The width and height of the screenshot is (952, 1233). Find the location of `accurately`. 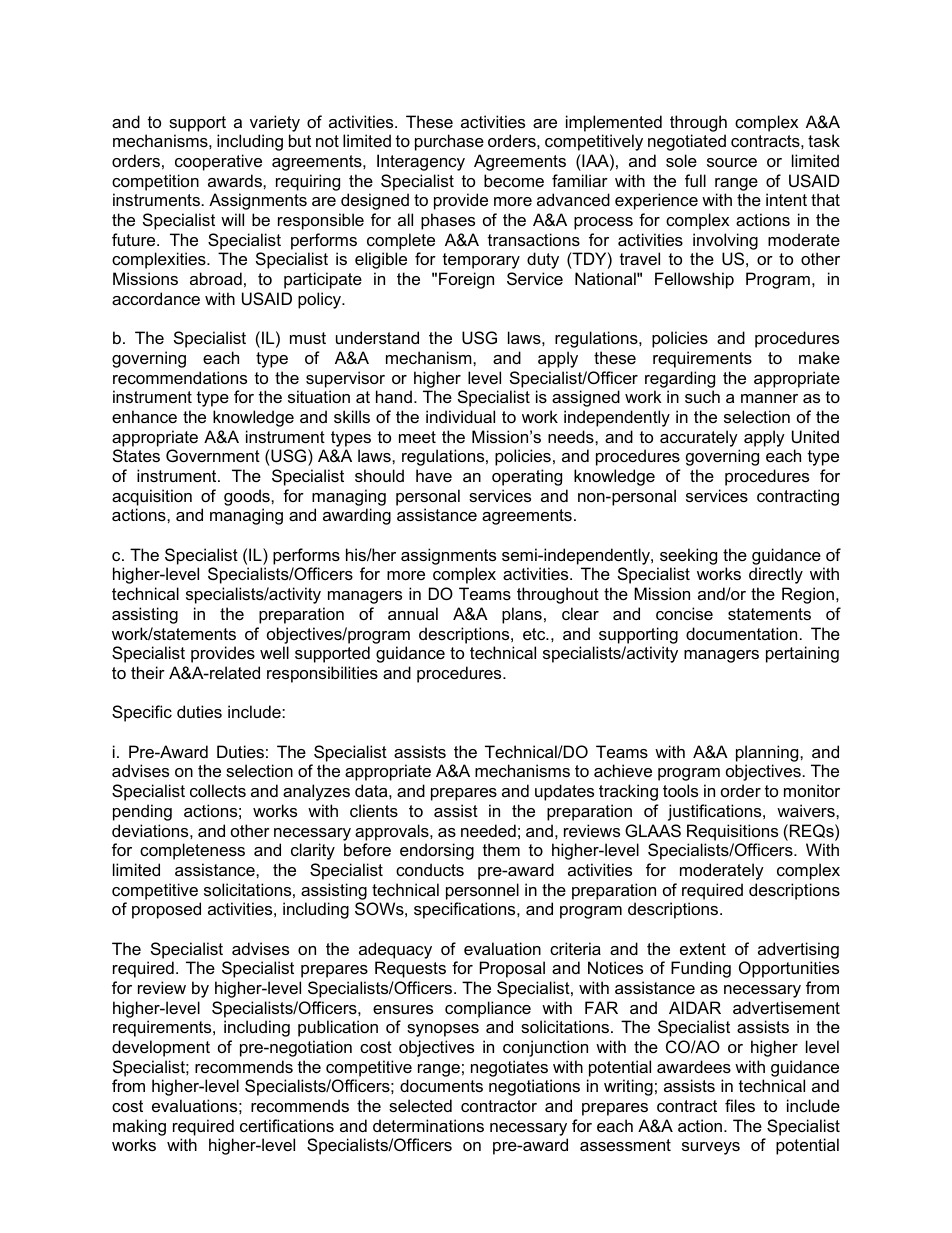

accurately is located at coordinates (699, 438).
